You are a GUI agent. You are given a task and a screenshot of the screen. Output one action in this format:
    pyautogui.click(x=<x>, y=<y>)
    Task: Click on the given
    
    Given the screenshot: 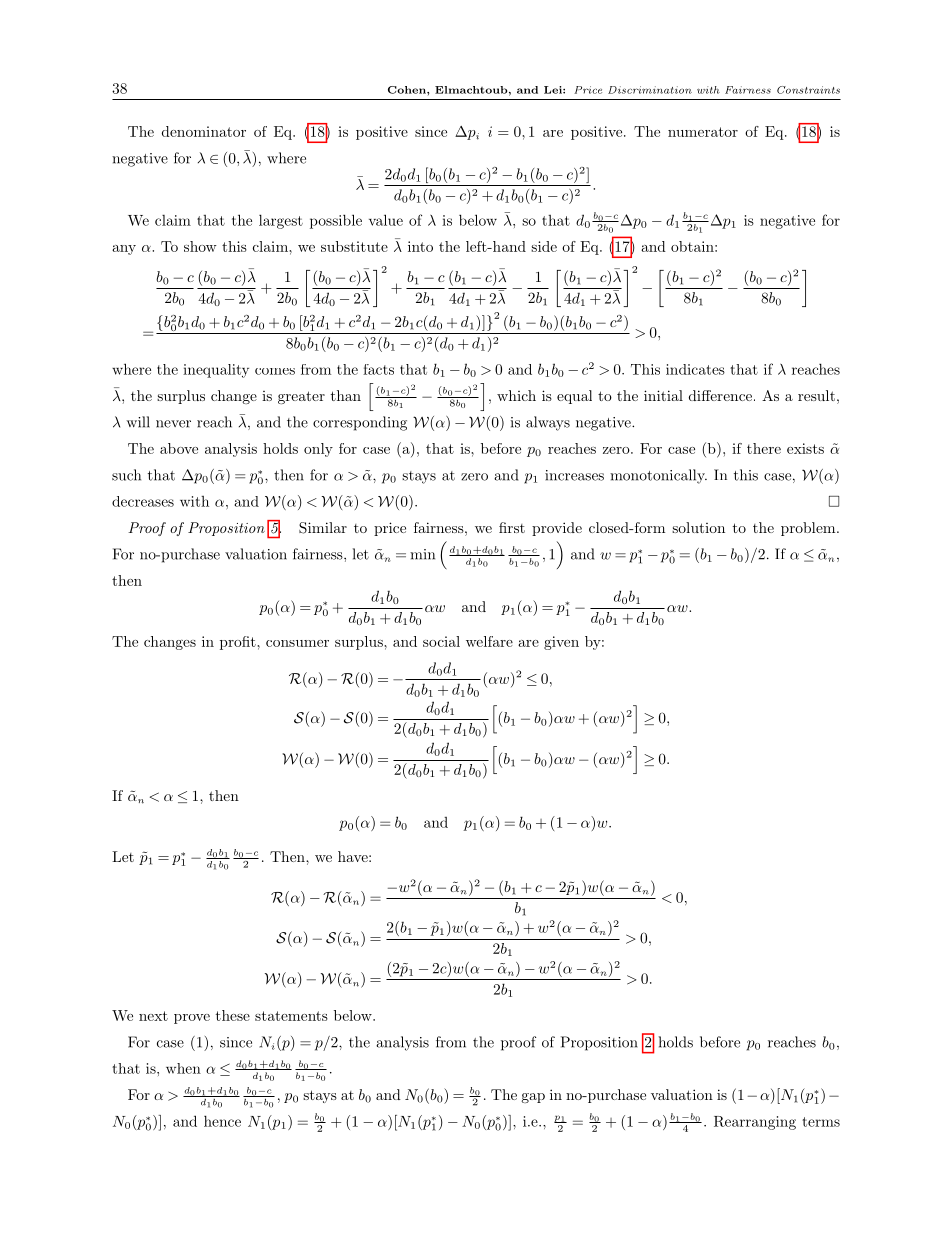 What is the action you would take?
    pyautogui.click(x=561, y=643)
